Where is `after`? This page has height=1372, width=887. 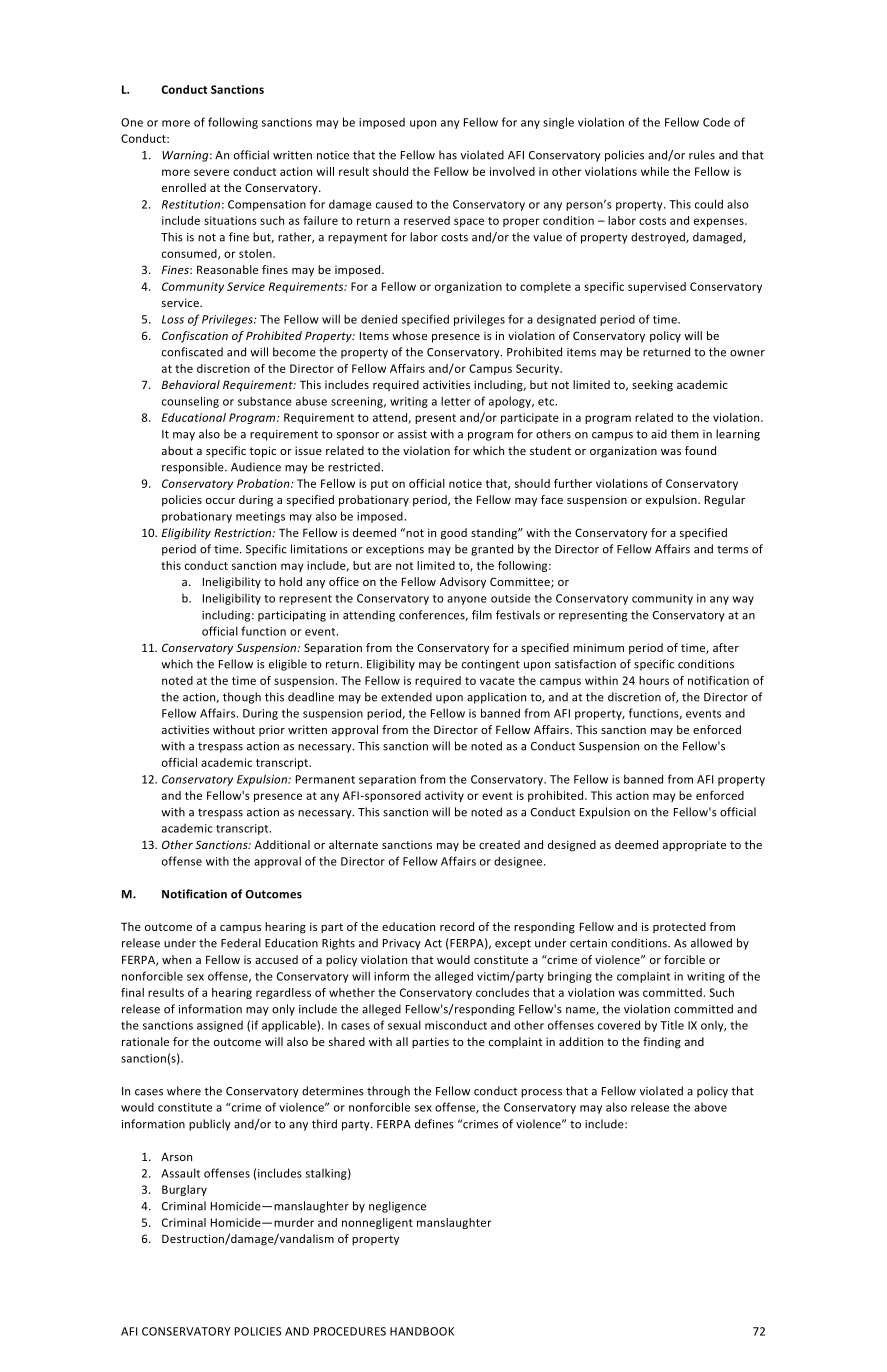
after is located at coordinates (726, 647).
